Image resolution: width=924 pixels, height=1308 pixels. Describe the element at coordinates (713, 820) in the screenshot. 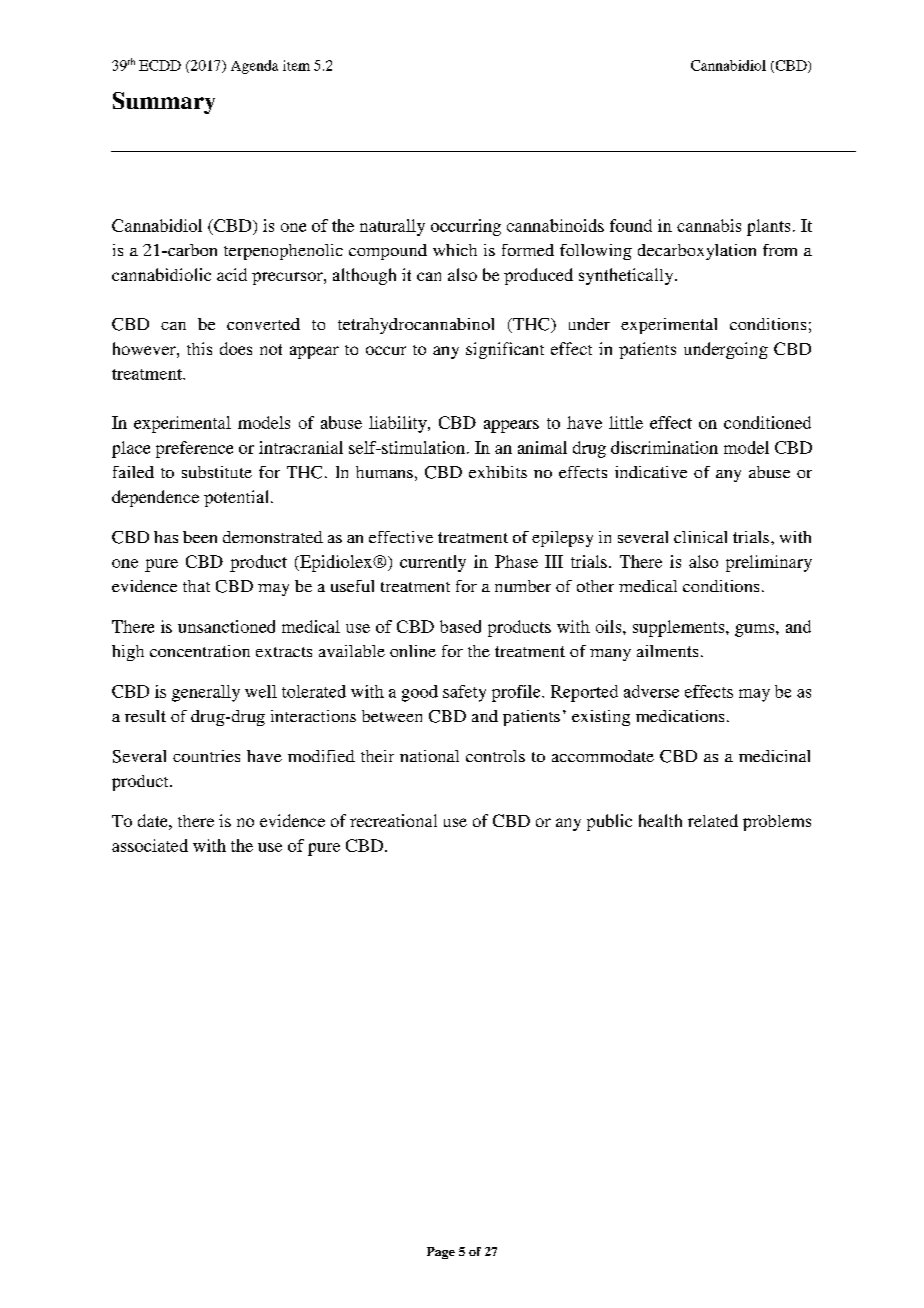

I see `related` at that location.
